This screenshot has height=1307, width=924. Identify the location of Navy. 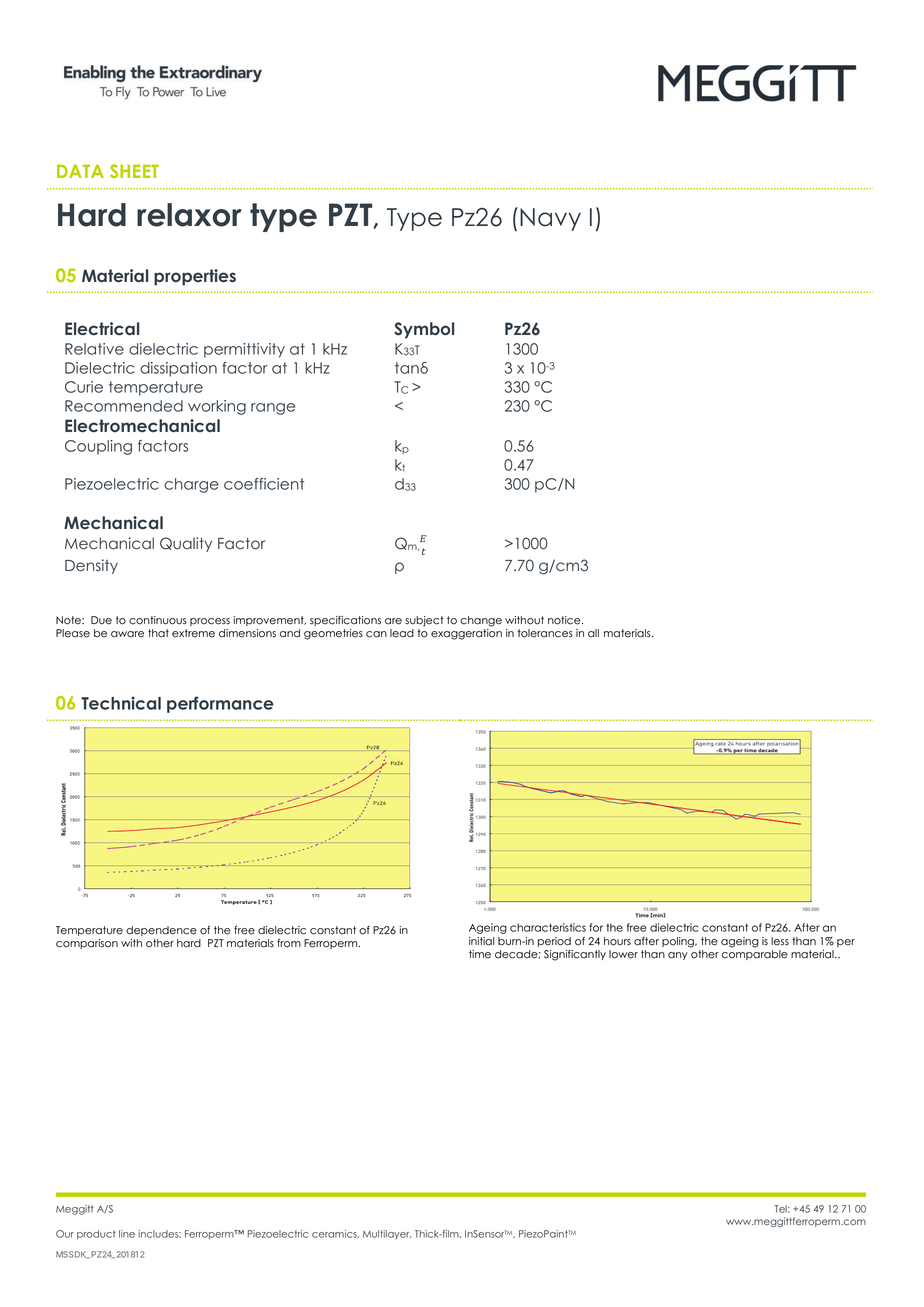
(550, 219).
